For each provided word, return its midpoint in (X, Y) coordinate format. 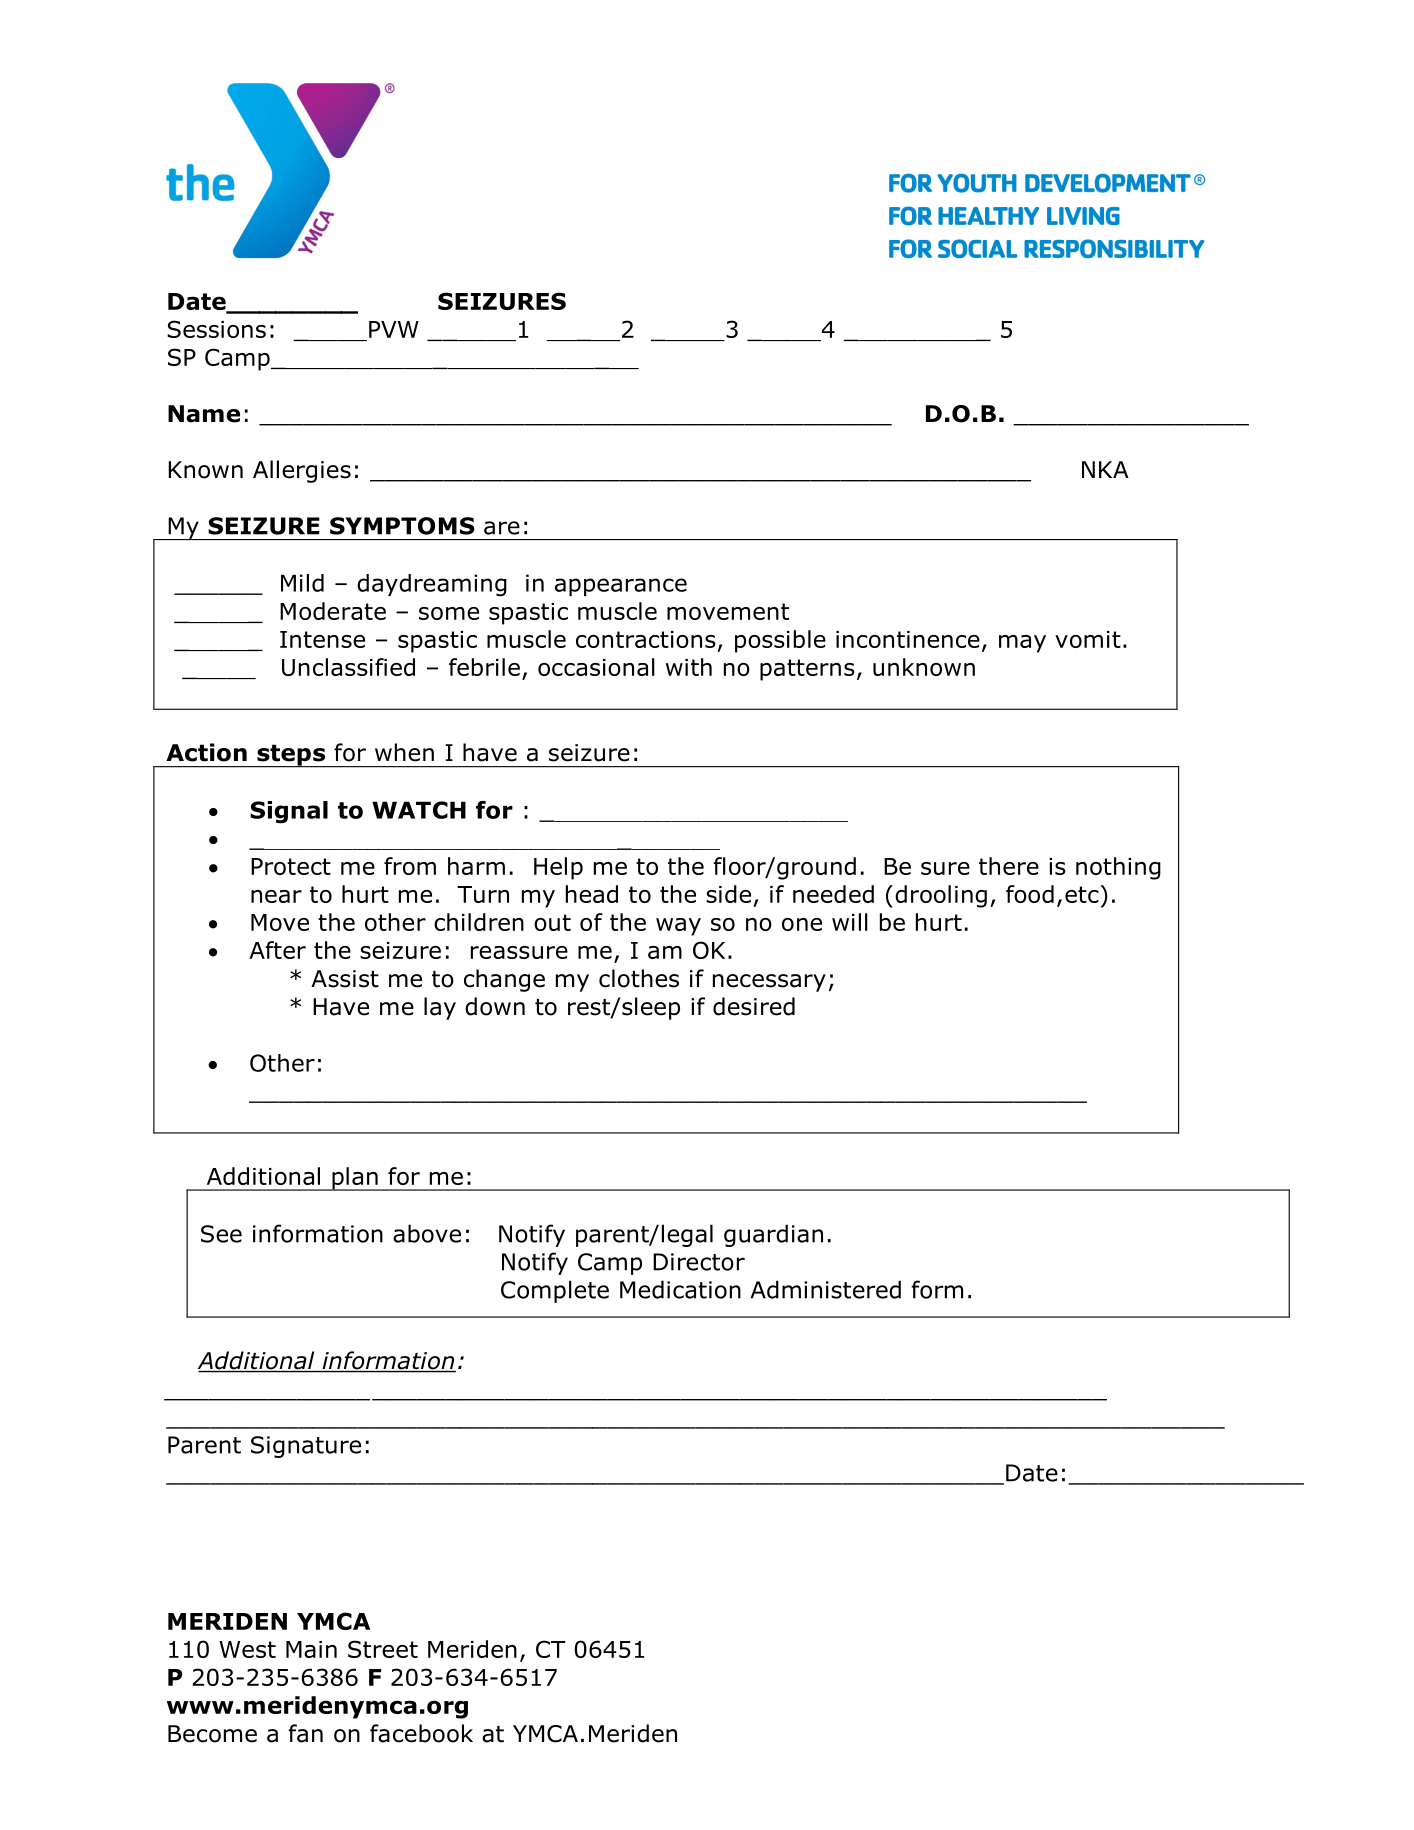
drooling (941, 896)
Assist (345, 979)
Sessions (216, 329)
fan (305, 1733)
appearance (621, 587)
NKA (1105, 469)
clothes (639, 978)
